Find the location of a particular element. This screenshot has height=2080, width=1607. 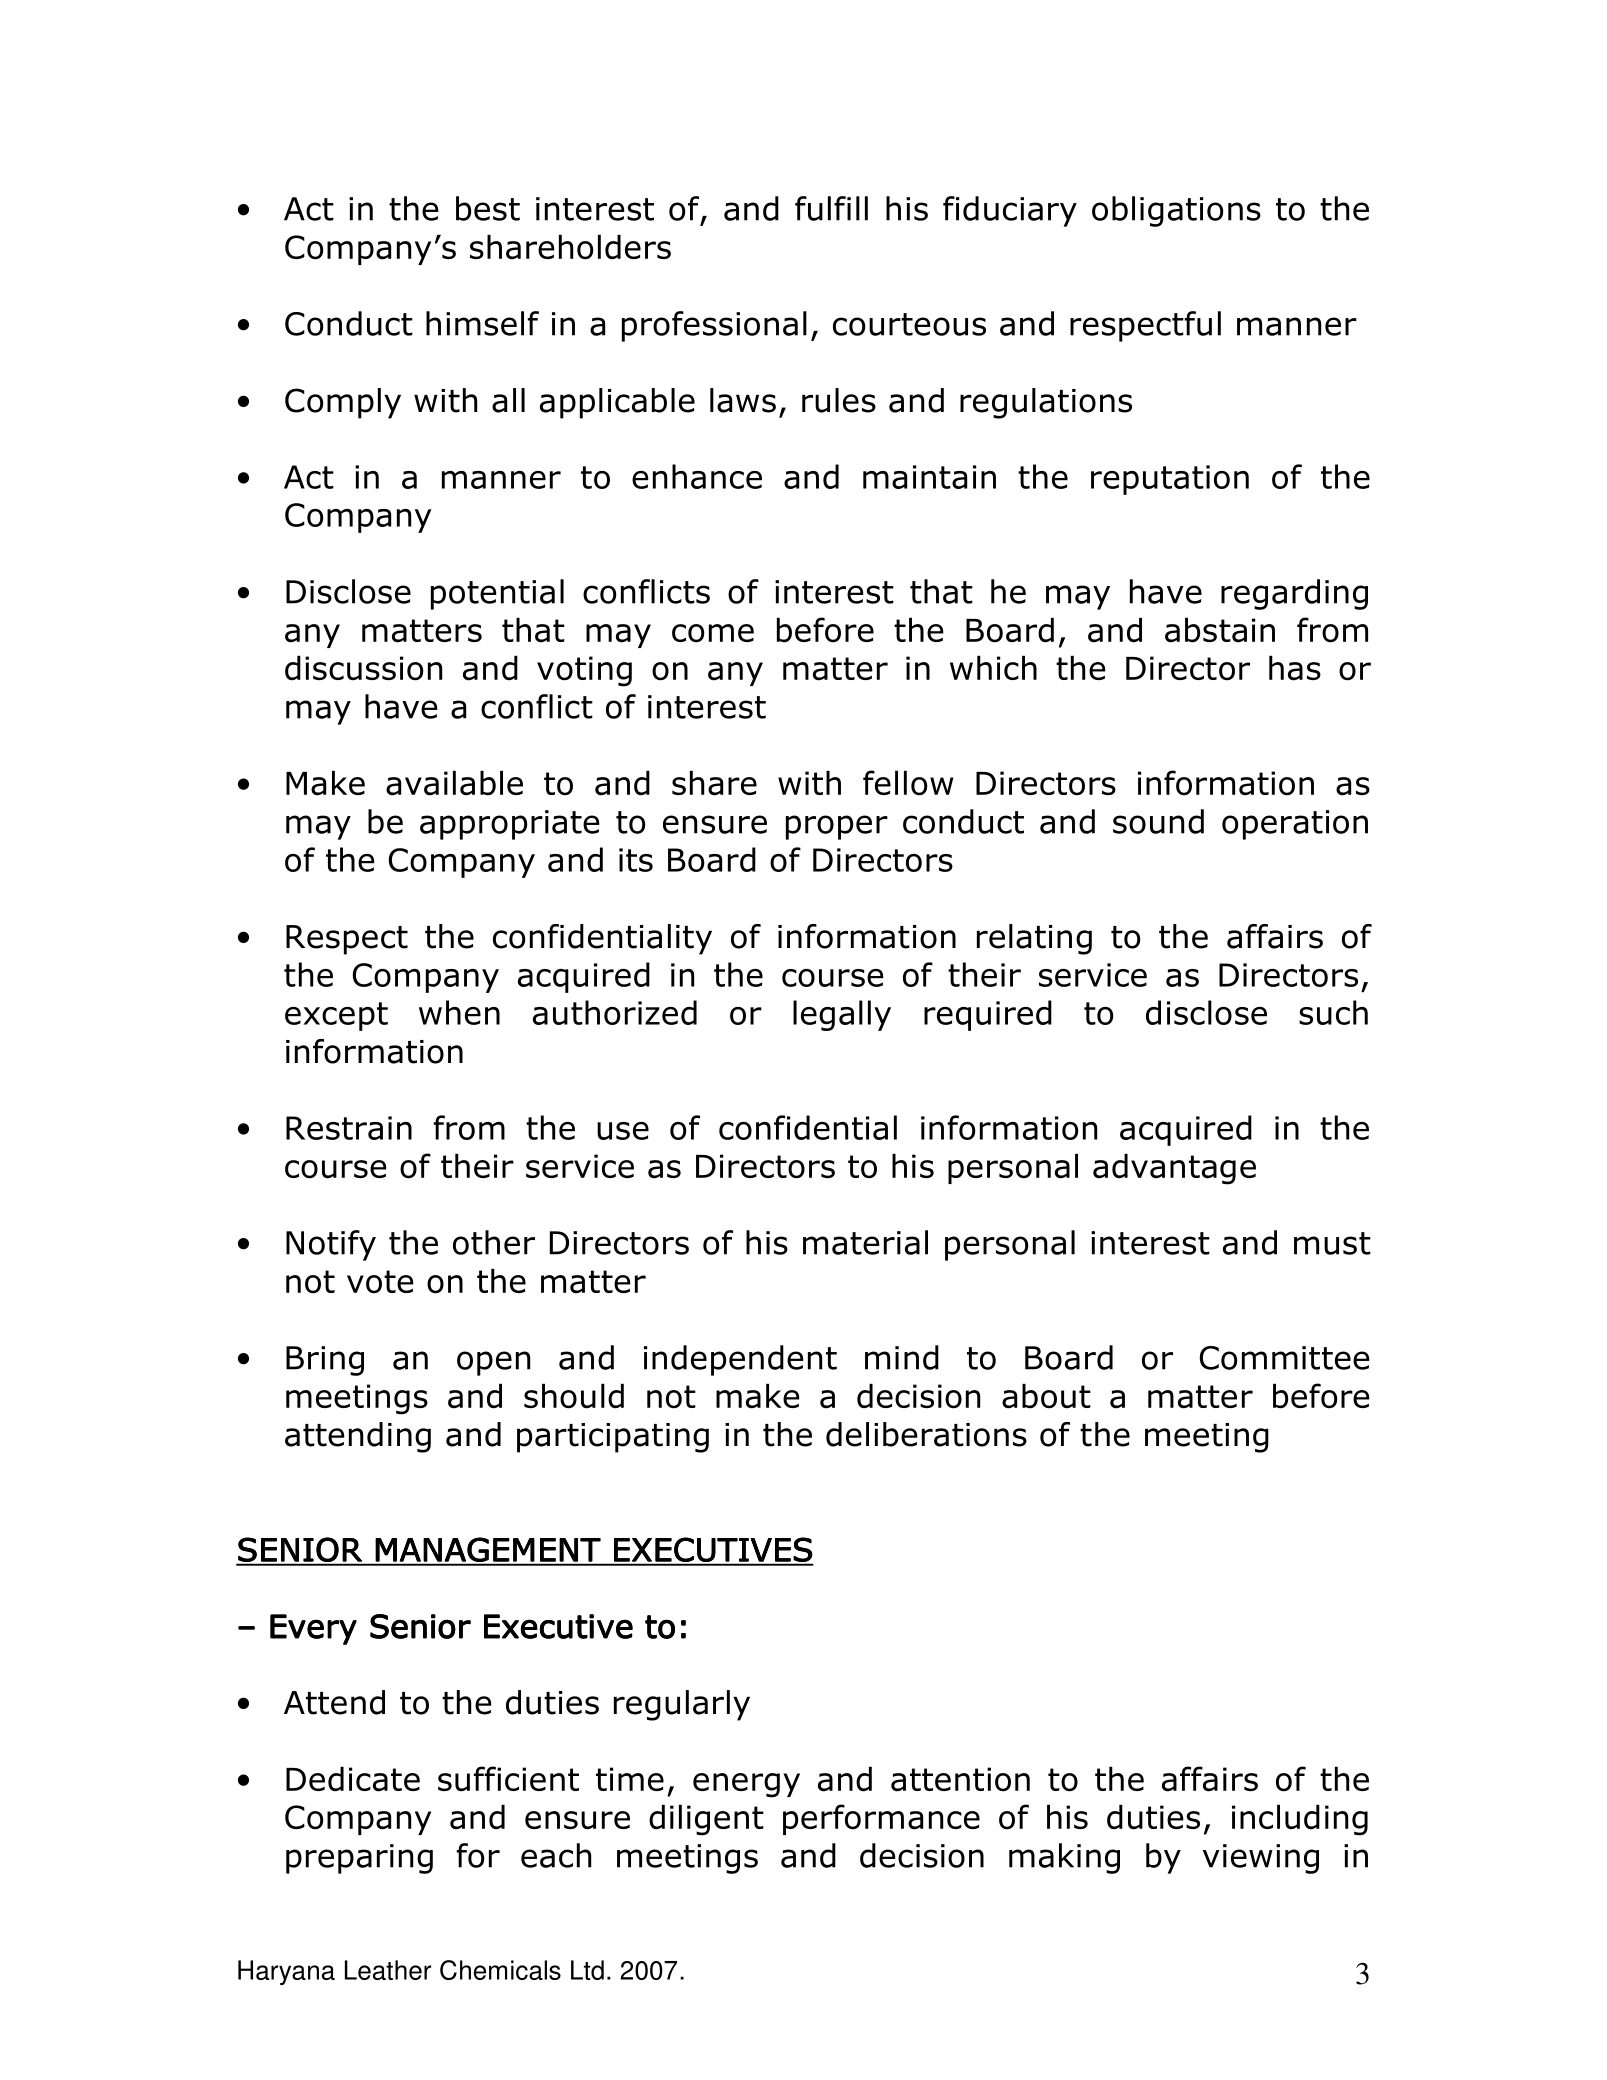

performance is located at coordinates (881, 1819).
